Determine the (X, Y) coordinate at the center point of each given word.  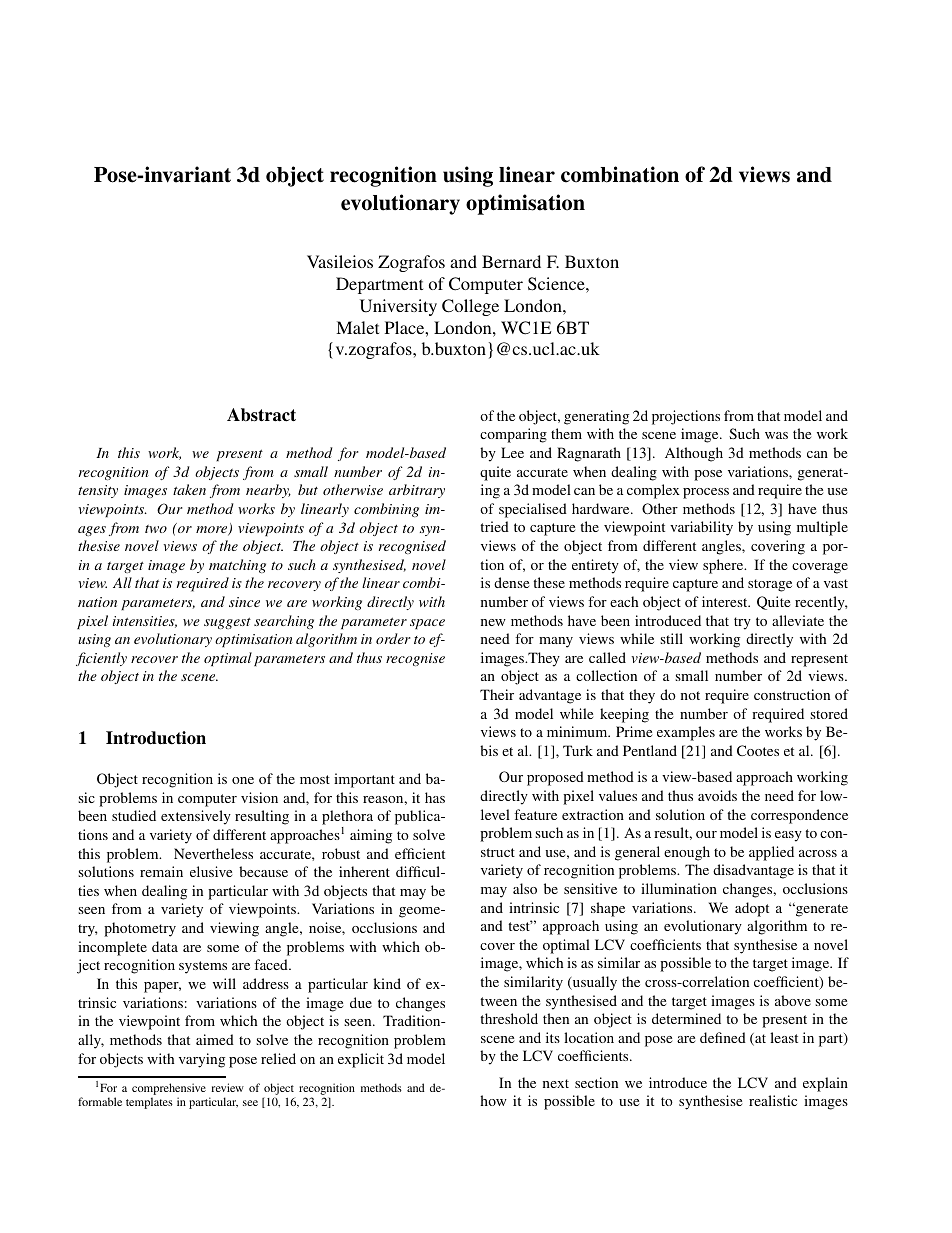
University (398, 307)
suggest (227, 623)
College (470, 307)
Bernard (511, 261)
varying (202, 1060)
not (690, 695)
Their (497, 694)
